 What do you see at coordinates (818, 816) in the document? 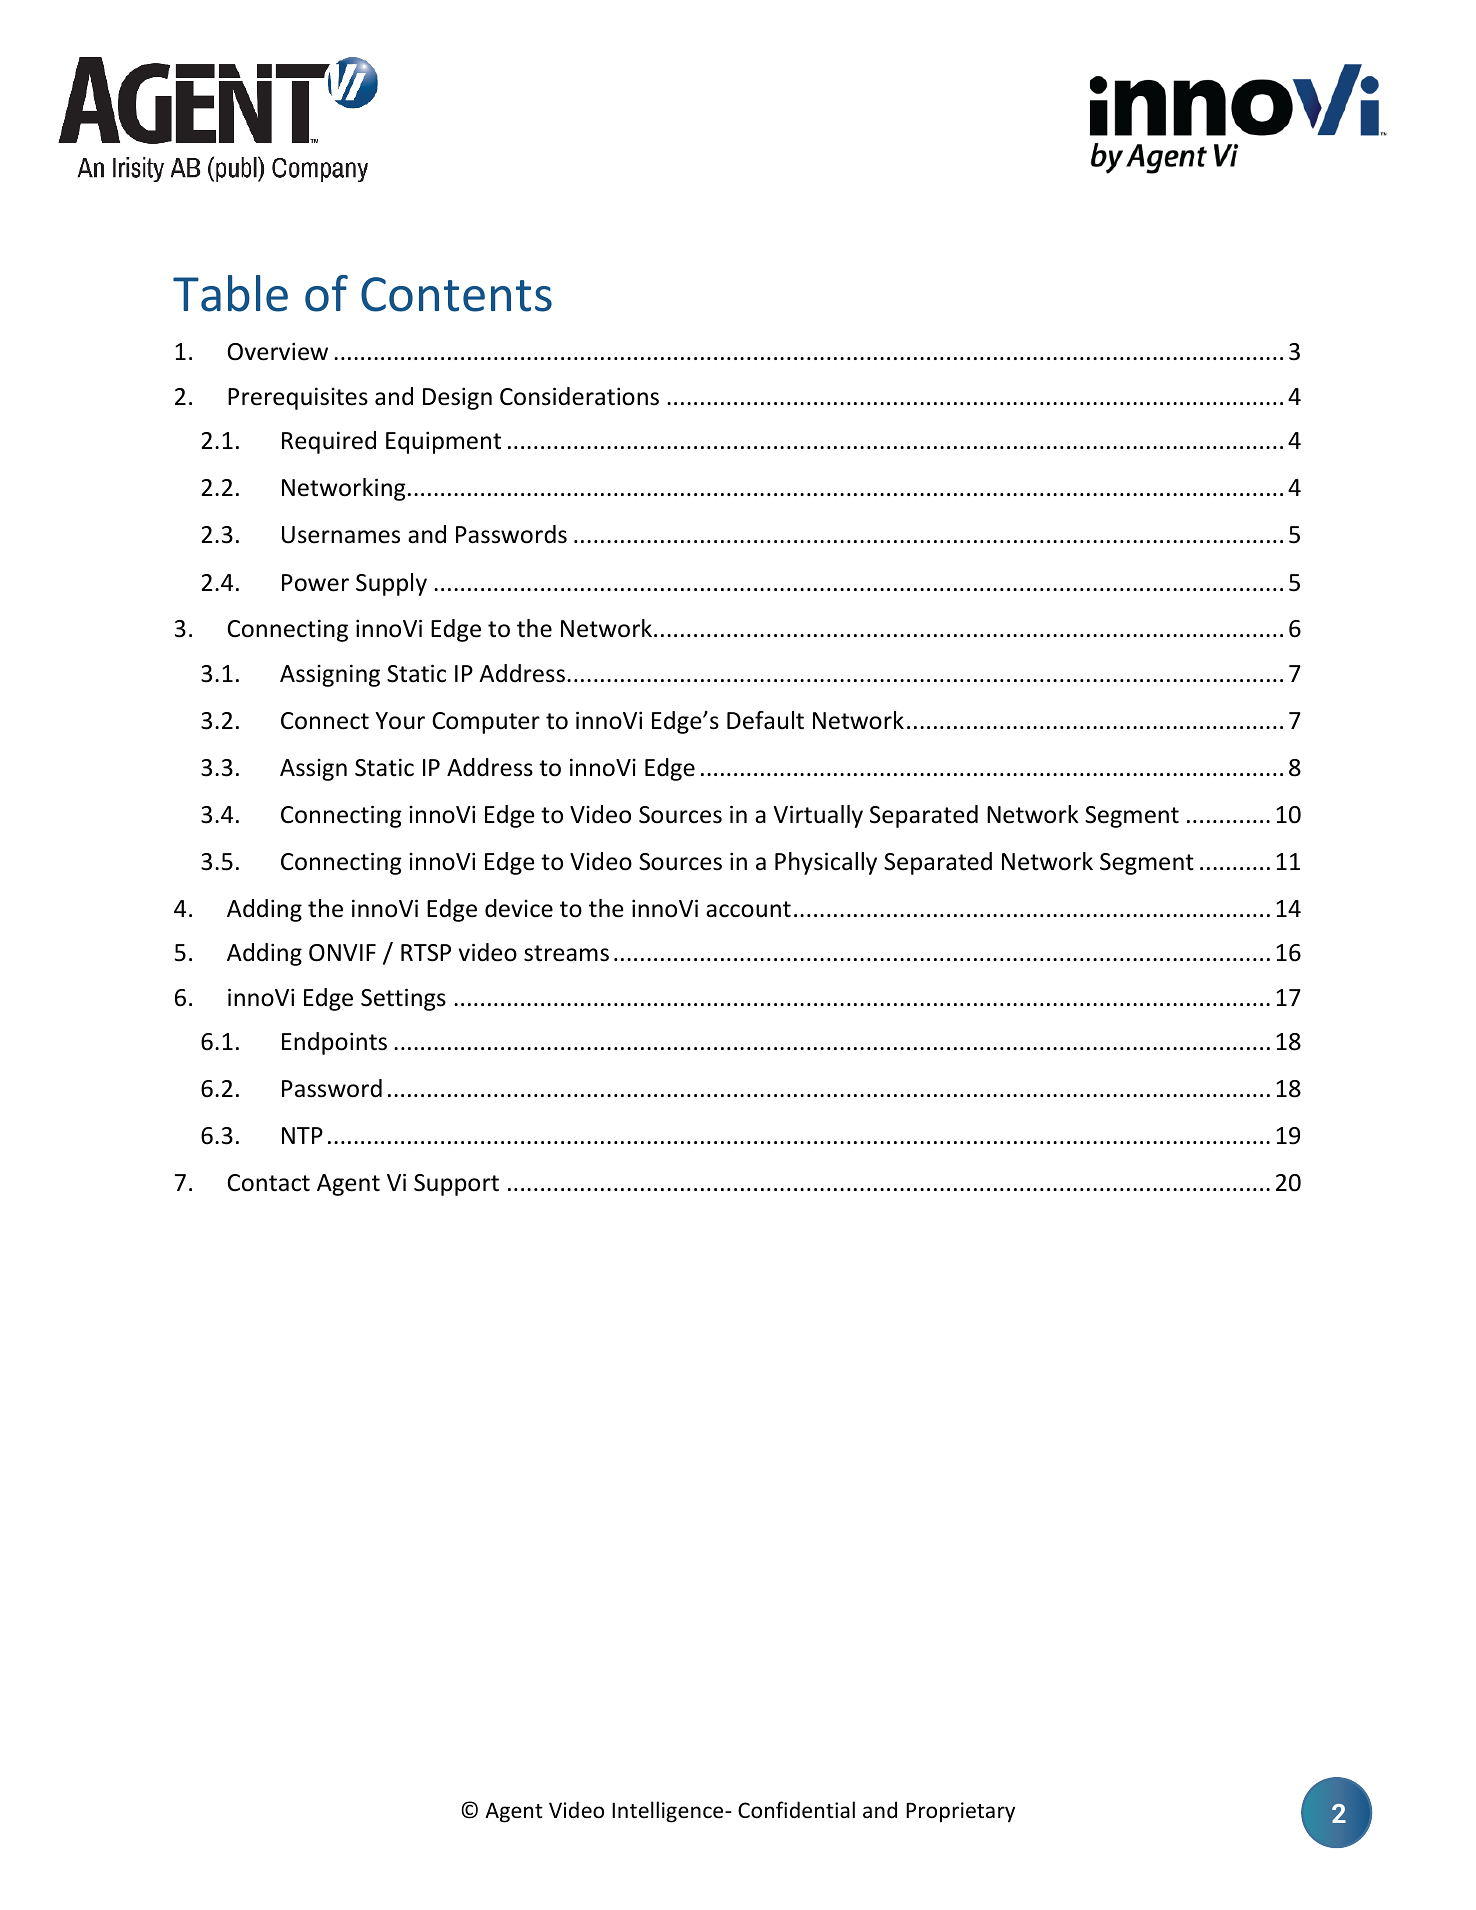
I see `Virtually` at bounding box center [818, 816].
